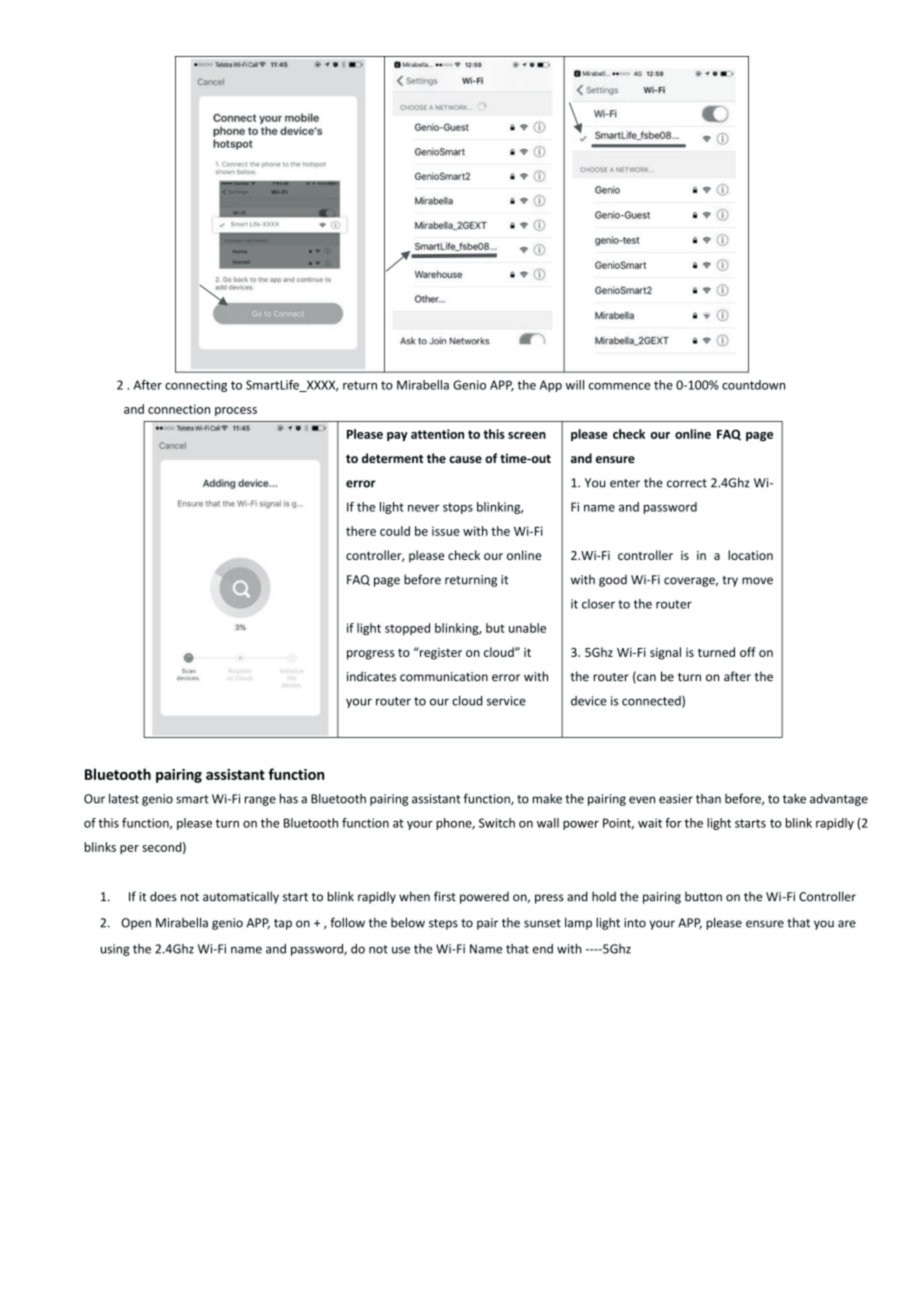 The height and width of the screenshot is (1308, 924). What do you see at coordinates (443, 924) in the screenshot?
I see `steps` at bounding box center [443, 924].
